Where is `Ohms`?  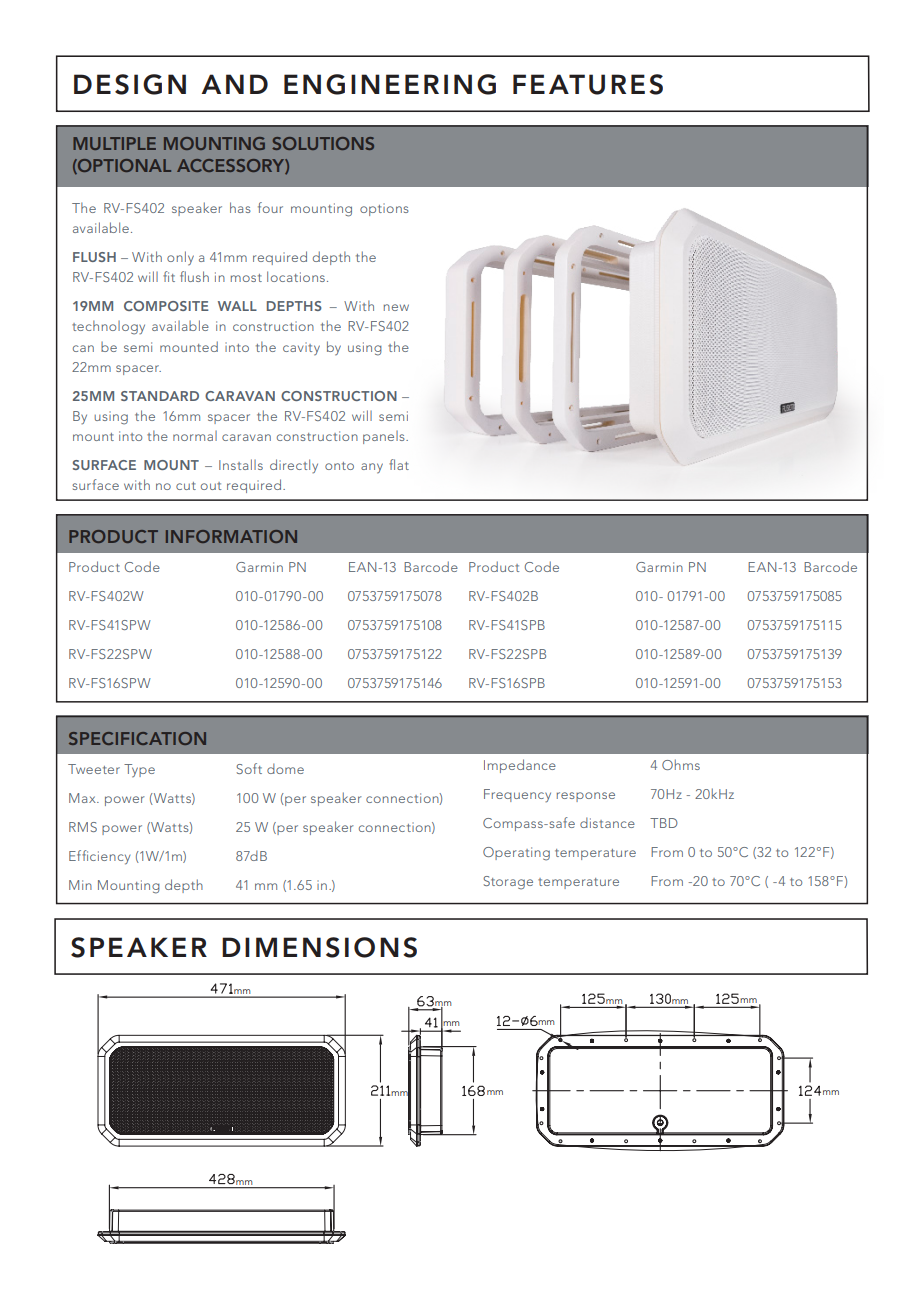
Ohms is located at coordinates (681, 764).
